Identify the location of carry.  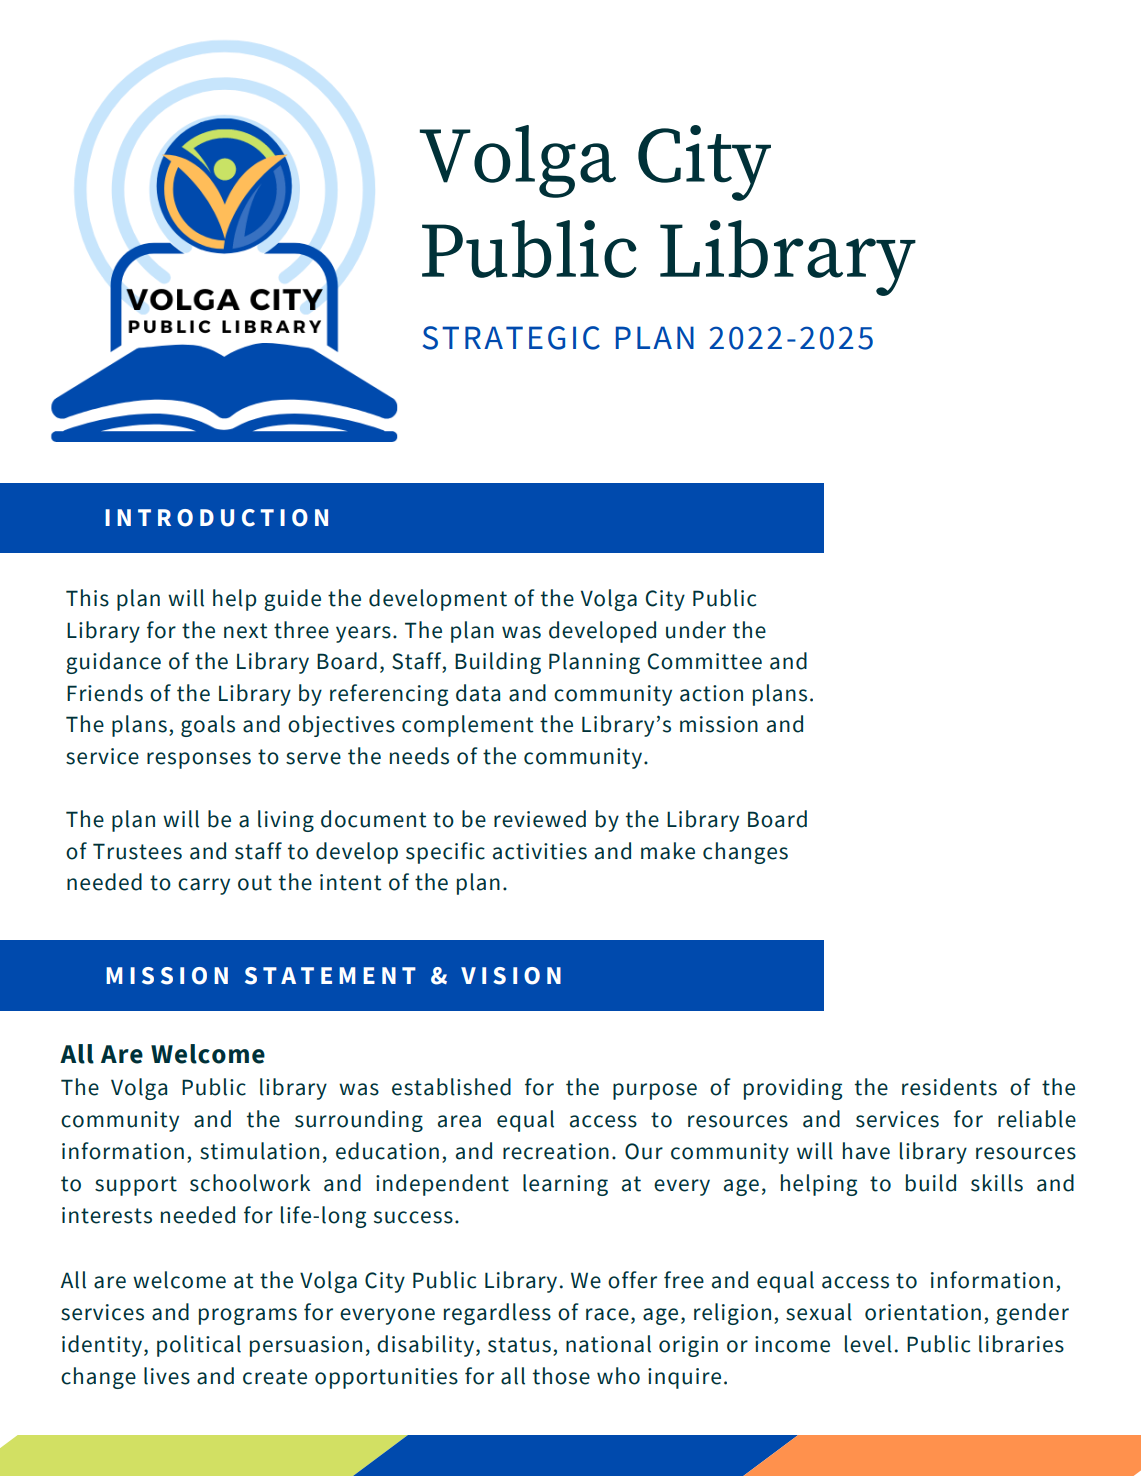
(204, 886).
